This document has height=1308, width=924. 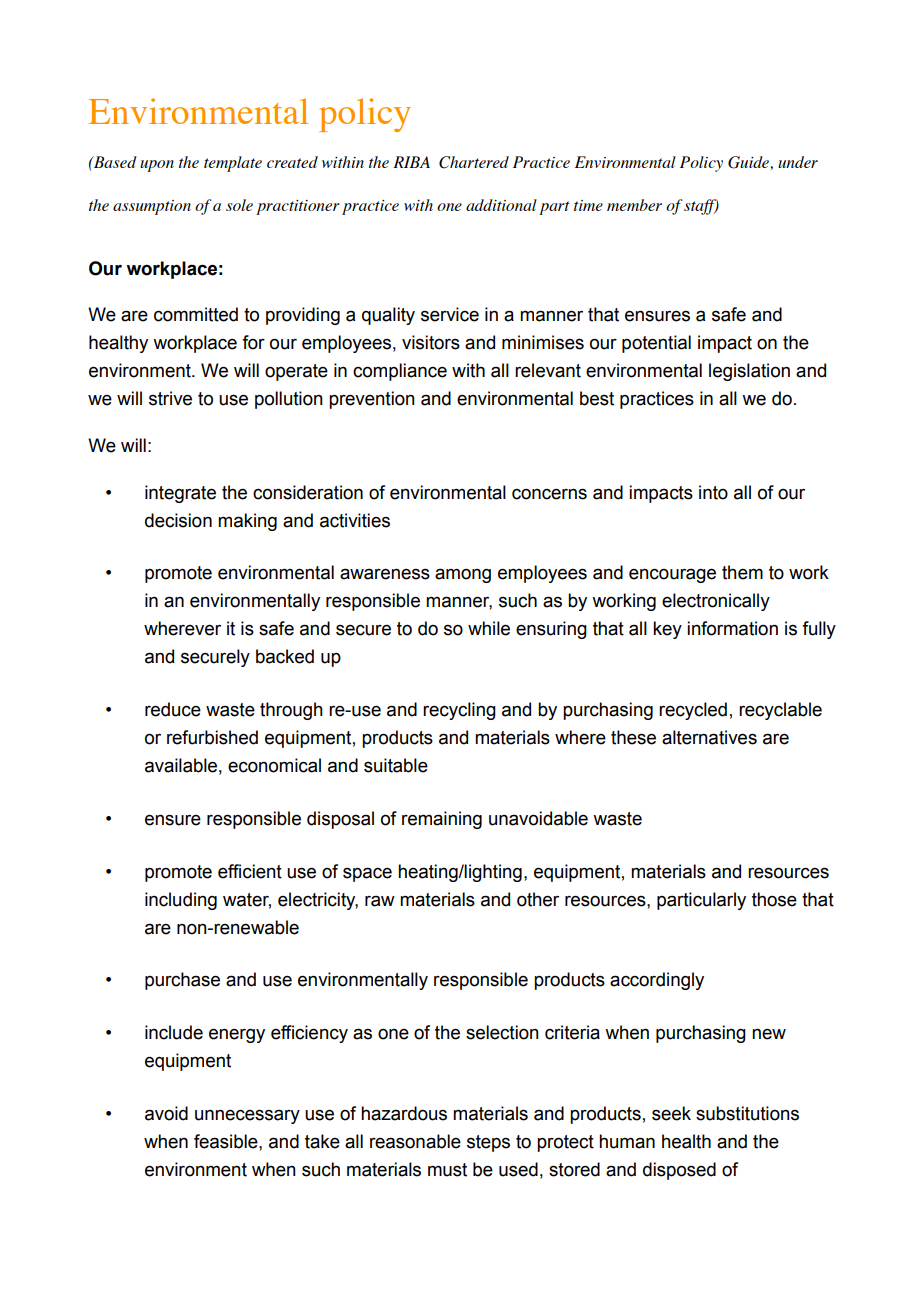 What do you see at coordinates (250, 871) in the document?
I see `efficient` at bounding box center [250, 871].
